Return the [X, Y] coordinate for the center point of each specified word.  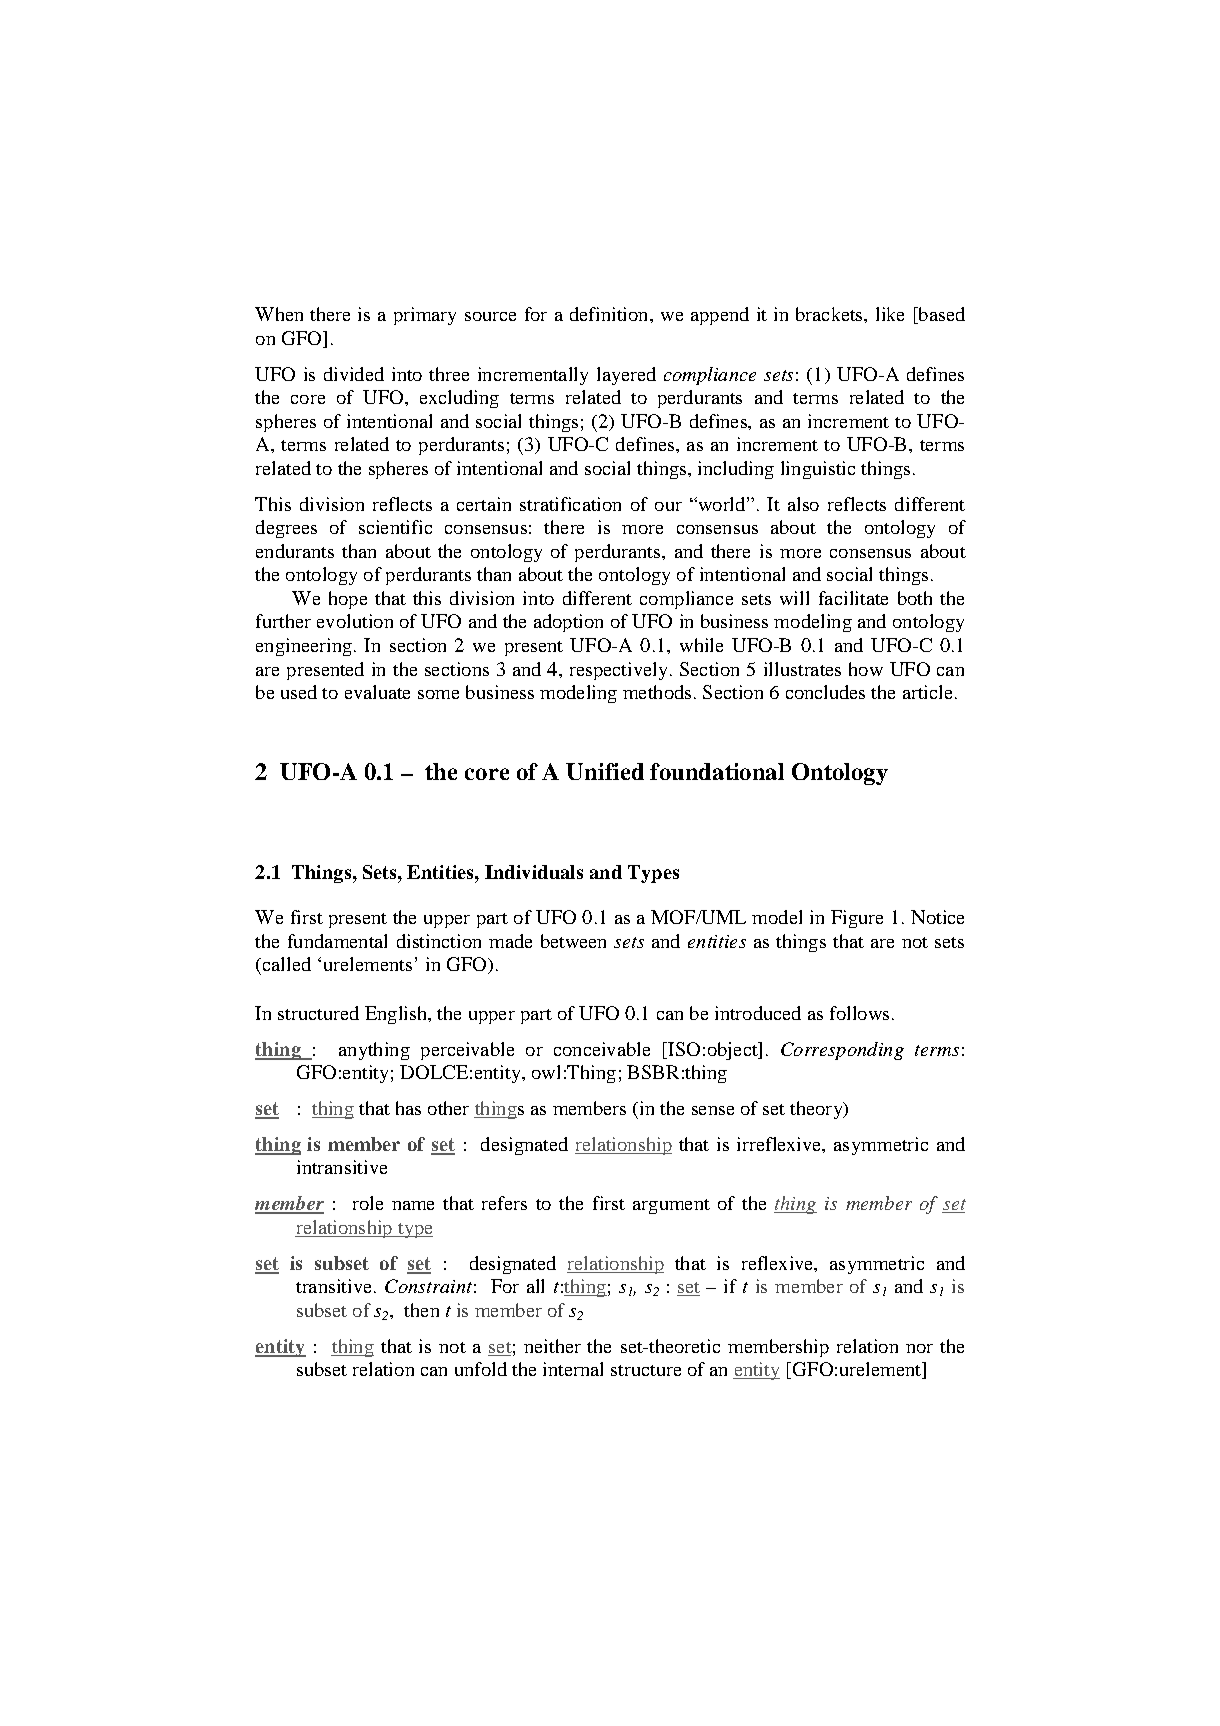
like [890, 314]
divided [354, 374]
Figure [857, 919]
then [421, 1310]
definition [610, 314]
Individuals [534, 872]
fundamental [337, 941]
